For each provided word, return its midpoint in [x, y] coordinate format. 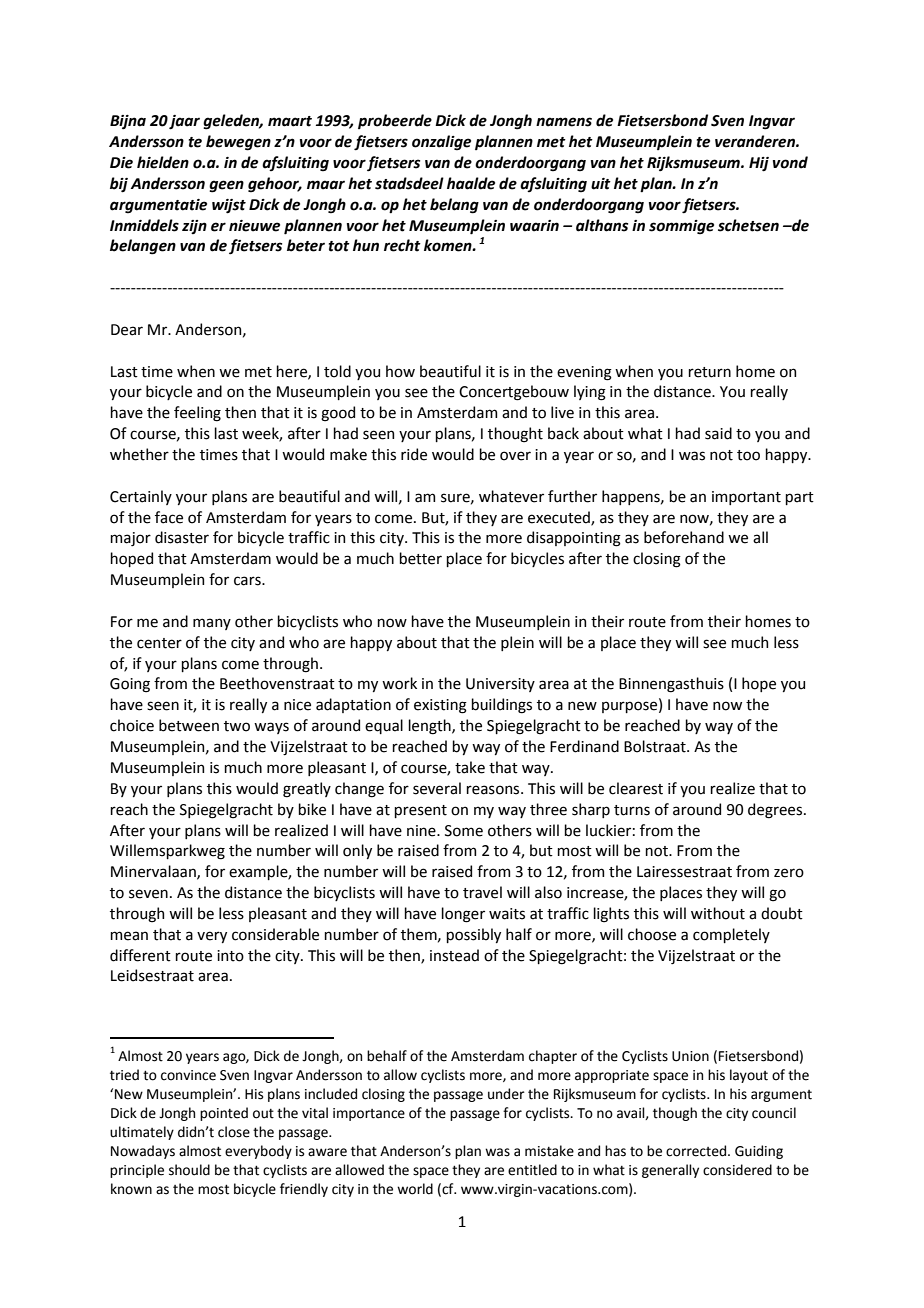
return [709, 372]
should [189, 1170]
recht [402, 245]
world [415, 1189]
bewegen [238, 143]
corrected [697, 1151]
